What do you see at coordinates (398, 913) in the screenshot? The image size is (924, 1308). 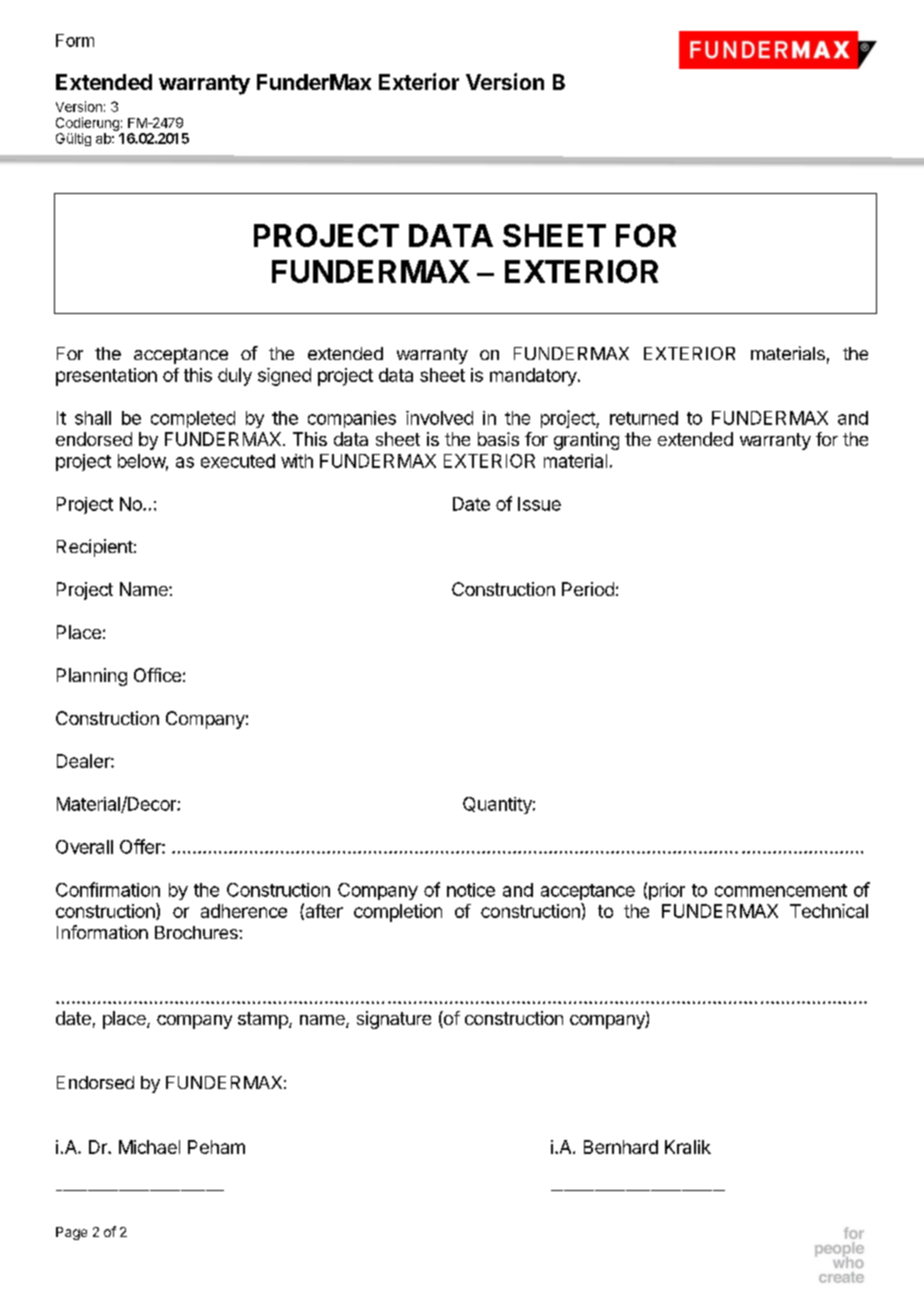 I see `completion` at bounding box center [398, 913].
